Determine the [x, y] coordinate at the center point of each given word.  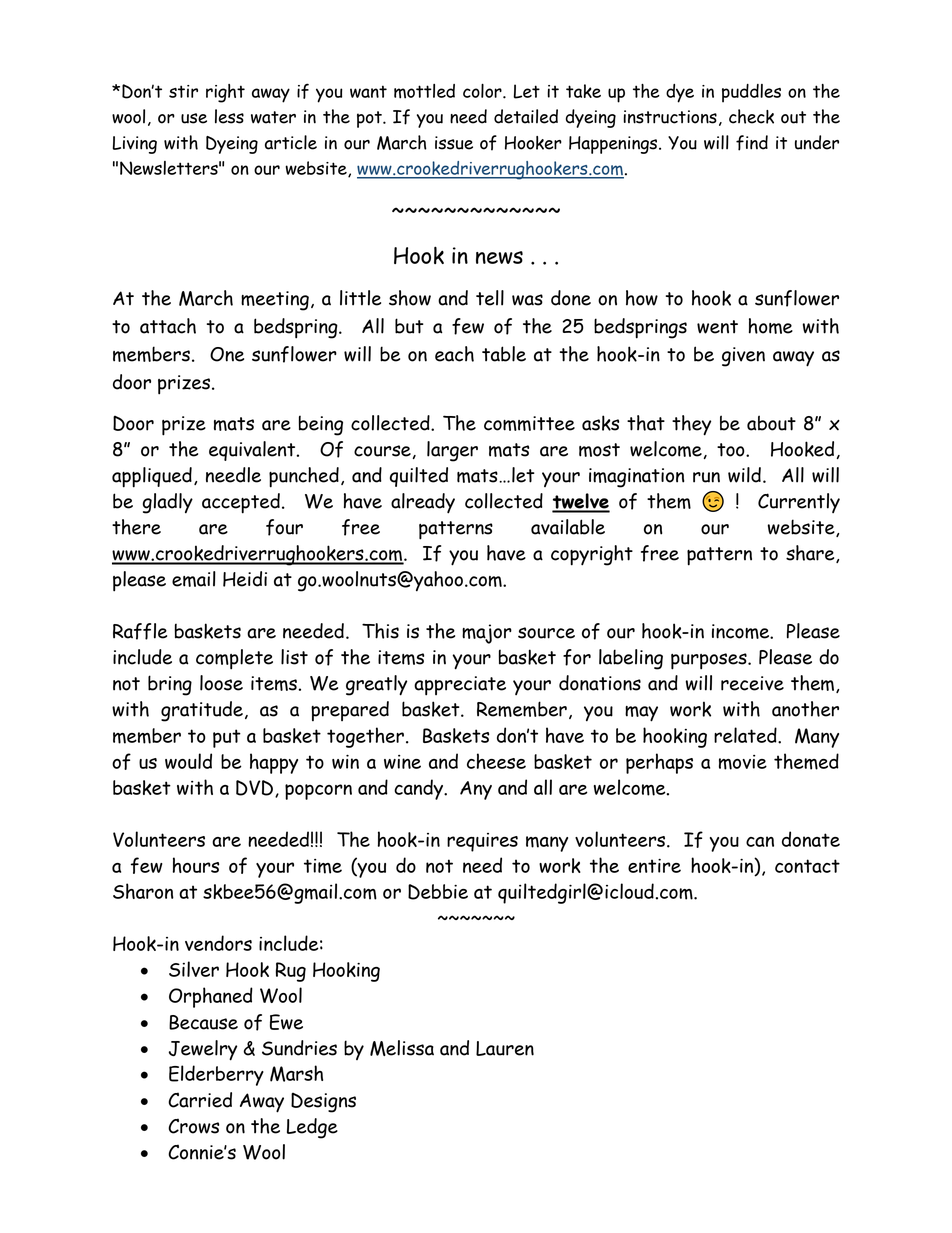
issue [454, 143]
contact [807, 866]
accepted [241, 503]
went [717, 327]
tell [490, 298]
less [229, 116]
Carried [200, 1100]
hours [196, 865]
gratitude [202, 711]
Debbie [438, 892]
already [423, 503]
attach [168, 326]
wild [744, 475]
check [751, 116]
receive [752, 683]
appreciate [460, 686]
